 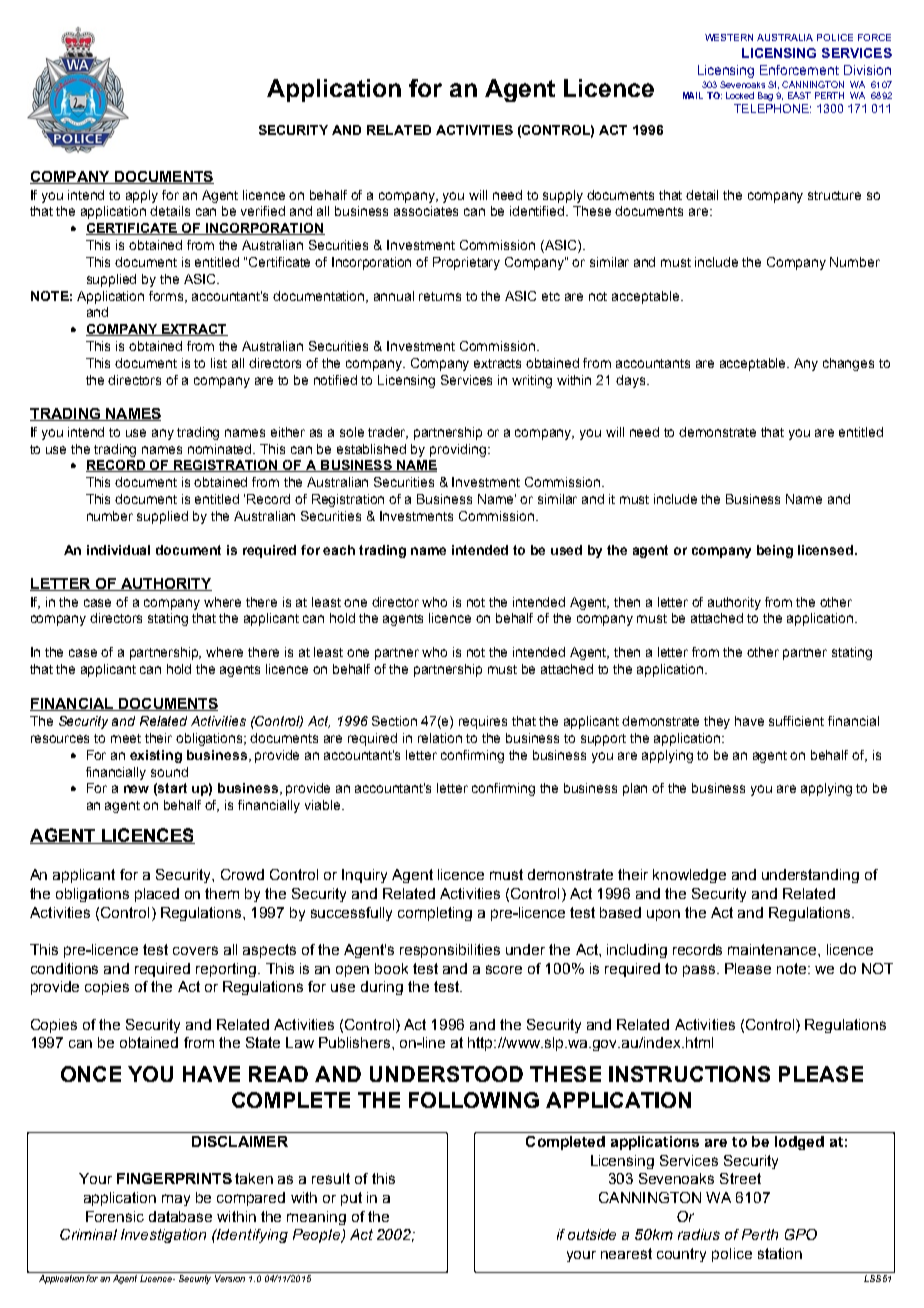 What do you see at coordinates (780, 1253) in the screenshot?
I see `station` at bounding box center [780, 1253].
